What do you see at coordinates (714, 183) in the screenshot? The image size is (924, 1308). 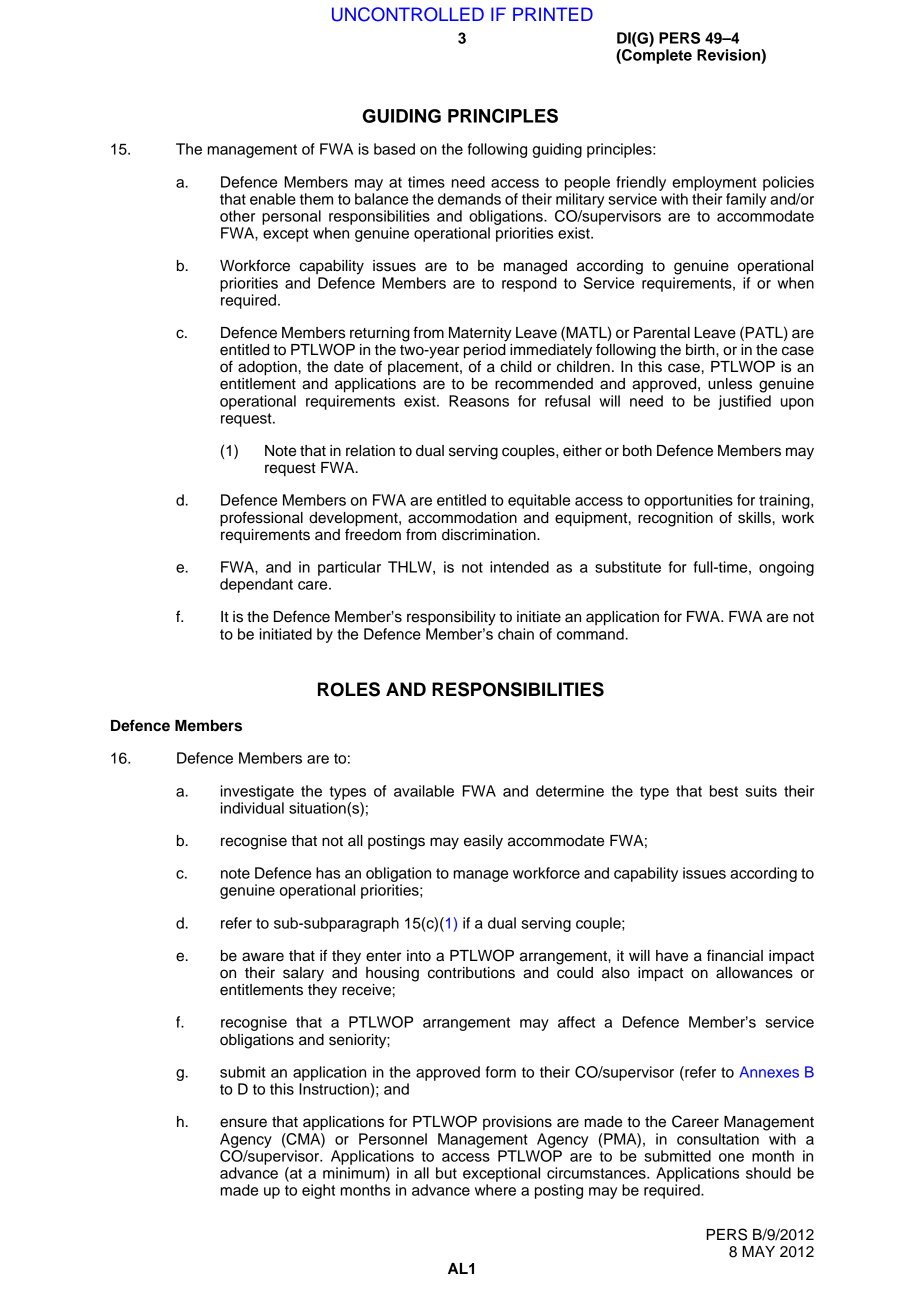 I see `employment` at bounding box center [714, 183].
